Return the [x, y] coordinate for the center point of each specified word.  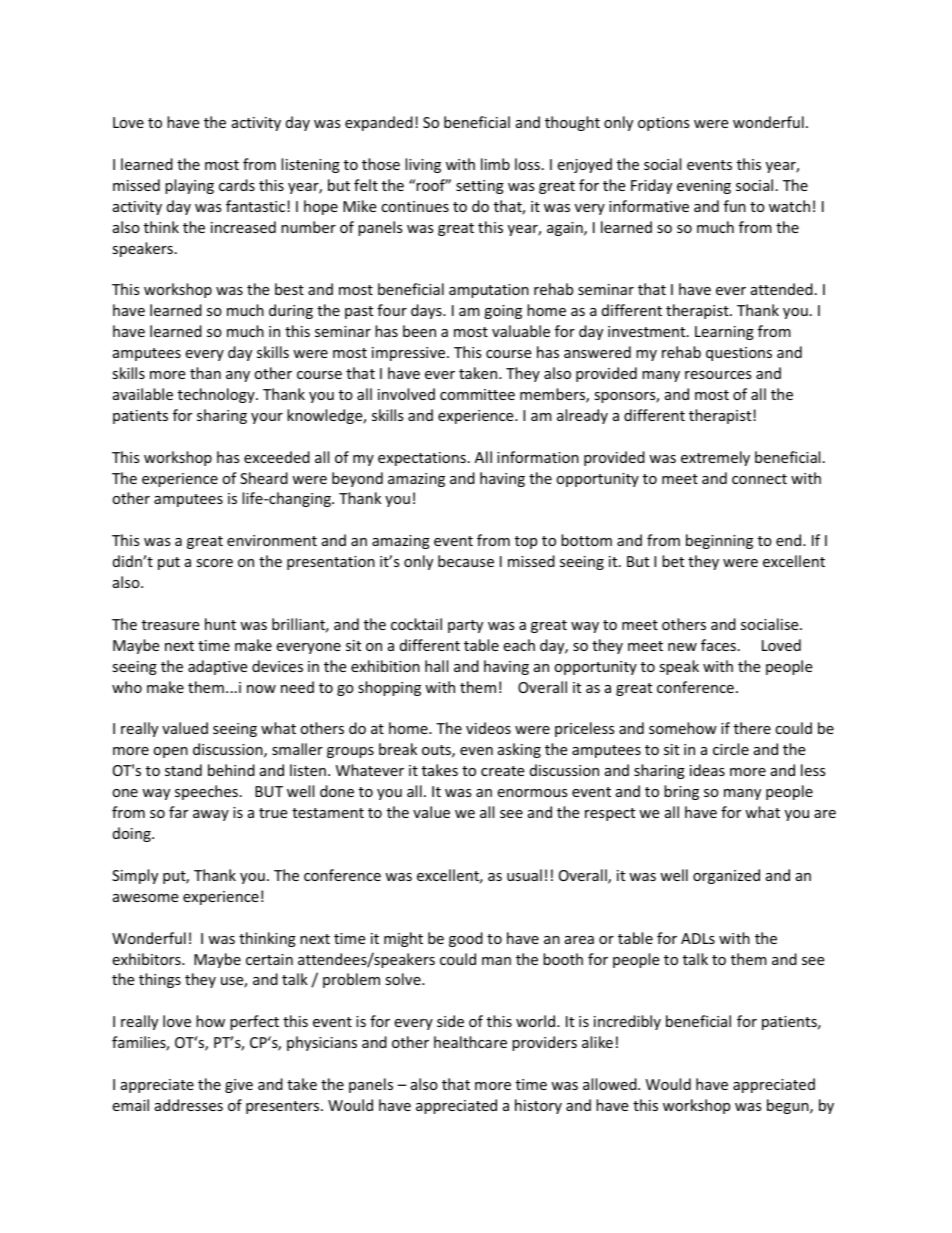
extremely [715, 458]
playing [189, 186]
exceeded [277, 457]
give [239, 1086]
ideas [707, 770]
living [423, 165]
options [664, 124]
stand [183, 770]
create [502, 771]
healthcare [470, 1042]
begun [789, 1106]
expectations [422, 459]
